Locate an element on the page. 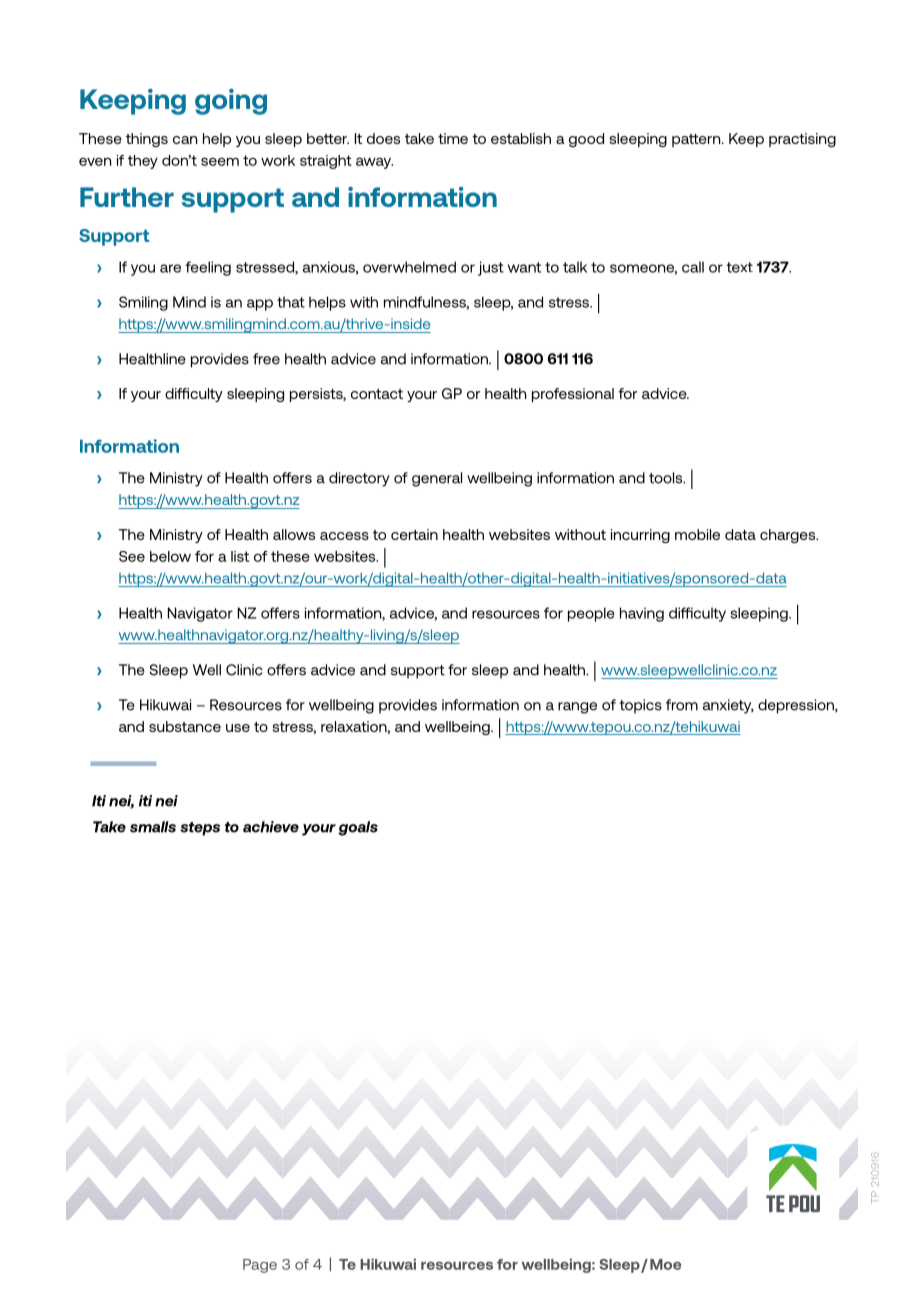  pattern is located at coordinates (697, 140).
